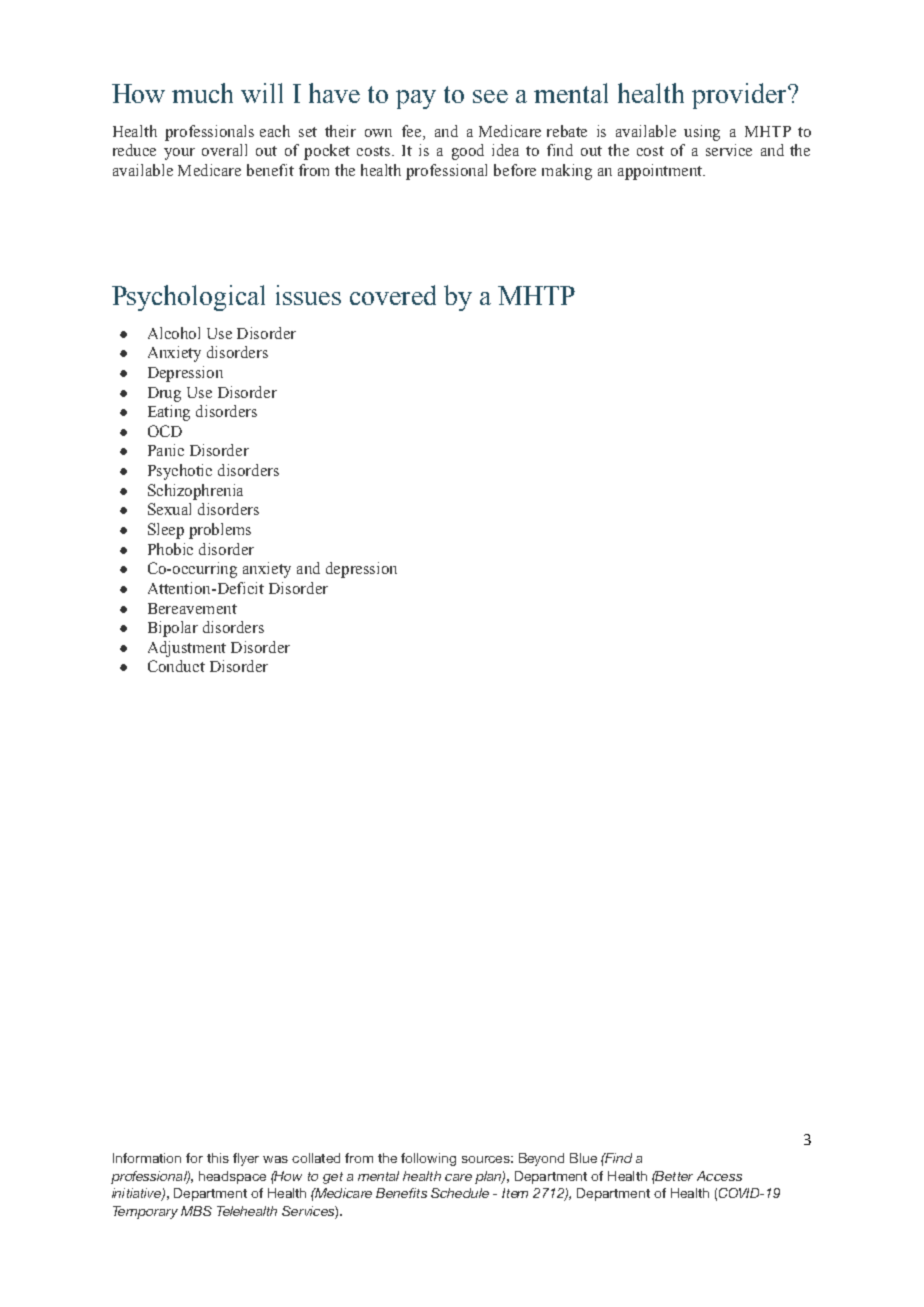 The height and width of the document is (1307, 924). Describe the element at coordinates (220, 531) in the document. I see `problems` at that location.
